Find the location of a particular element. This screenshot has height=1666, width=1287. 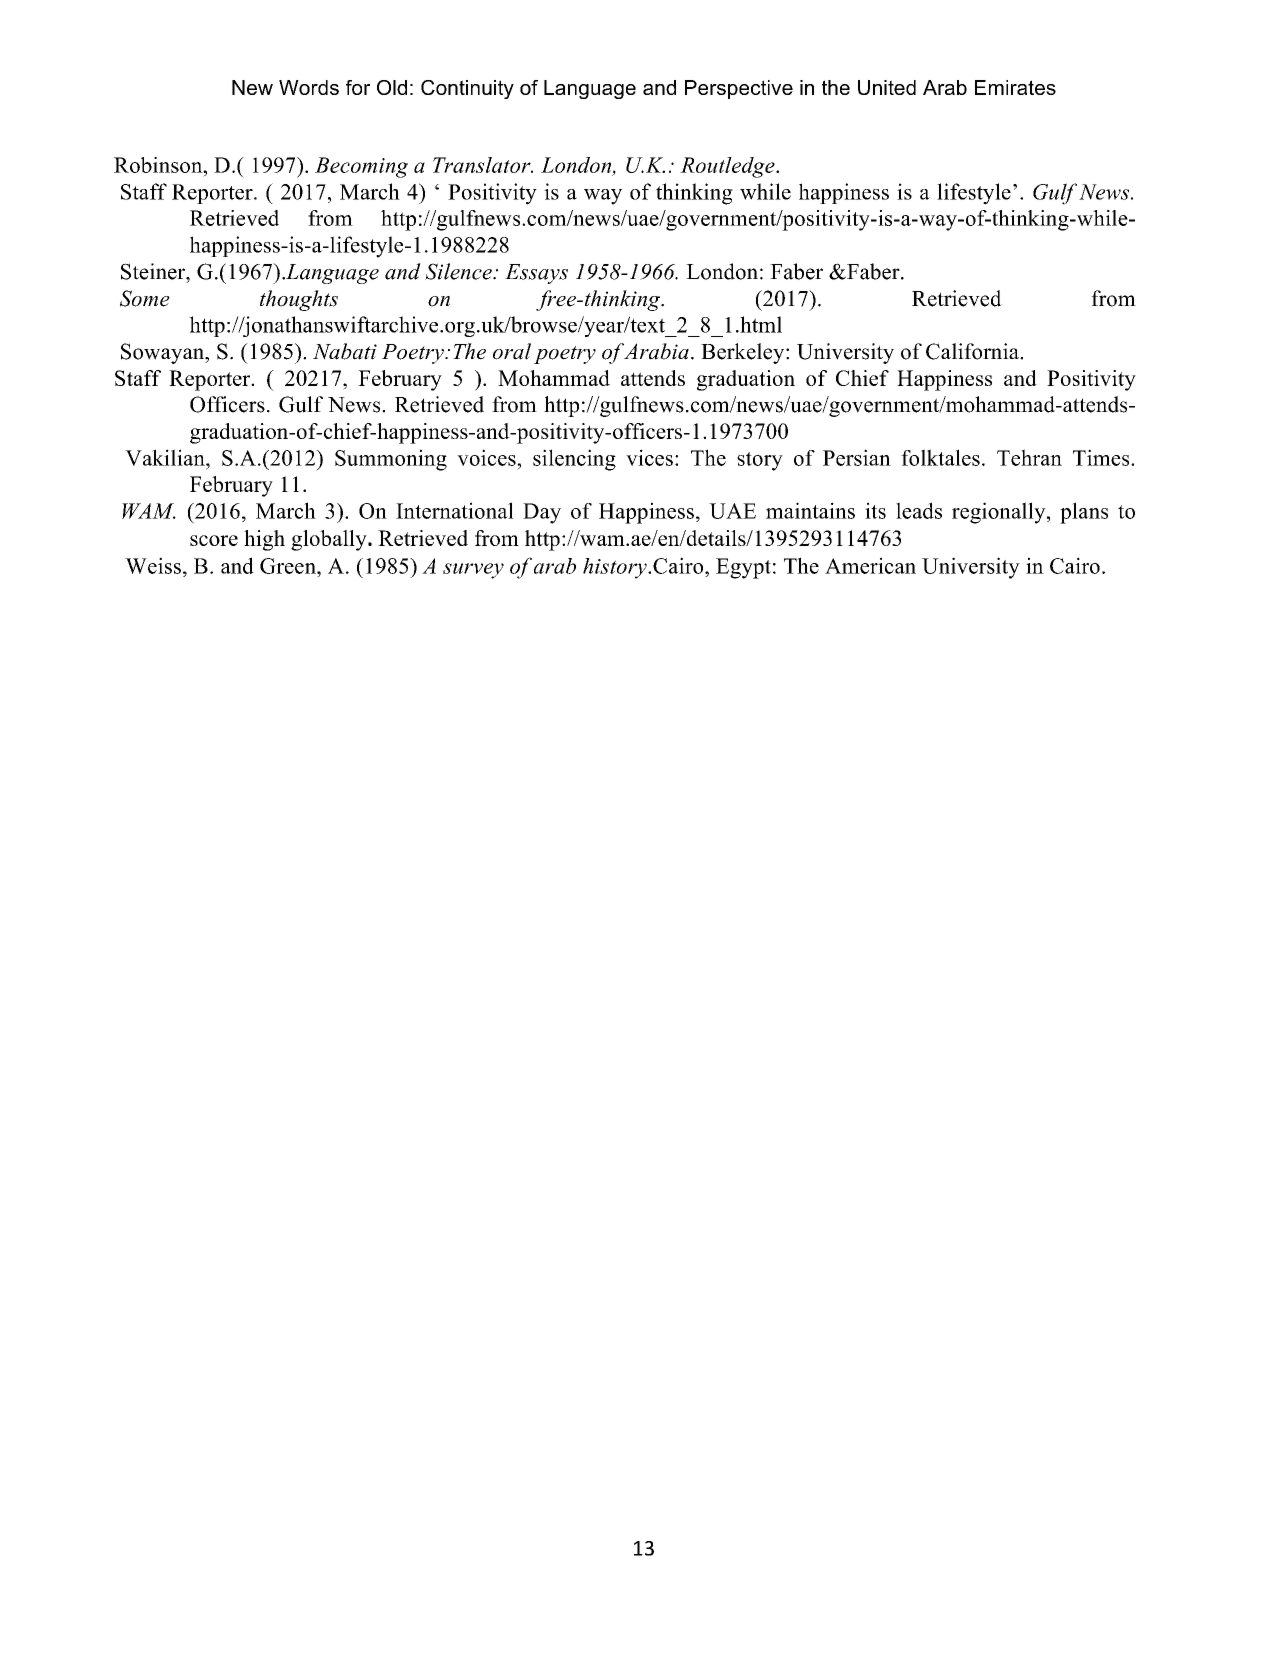

Words is located at coordinates (309, 87).
